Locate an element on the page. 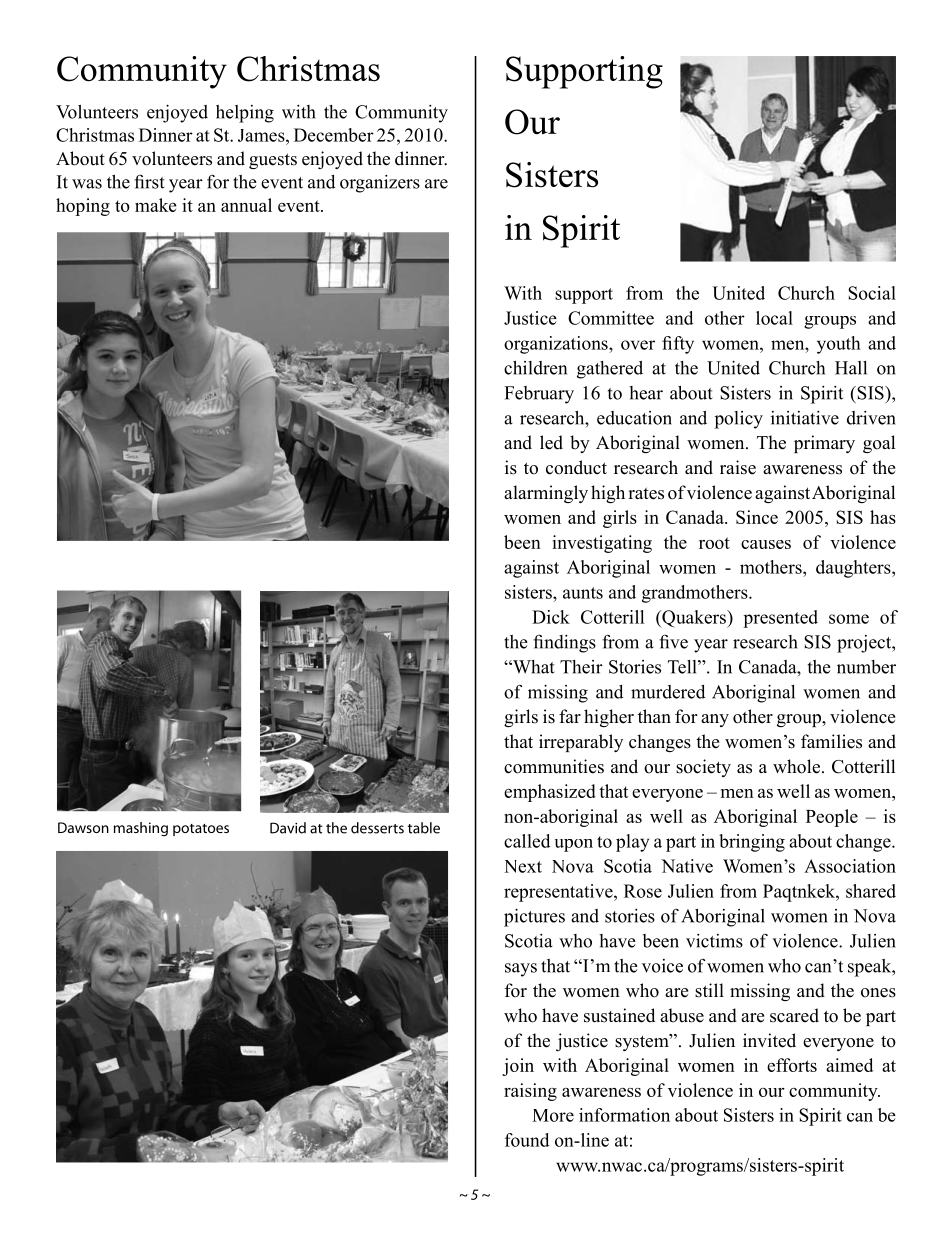  findings is located at coordinates (564, 643).
